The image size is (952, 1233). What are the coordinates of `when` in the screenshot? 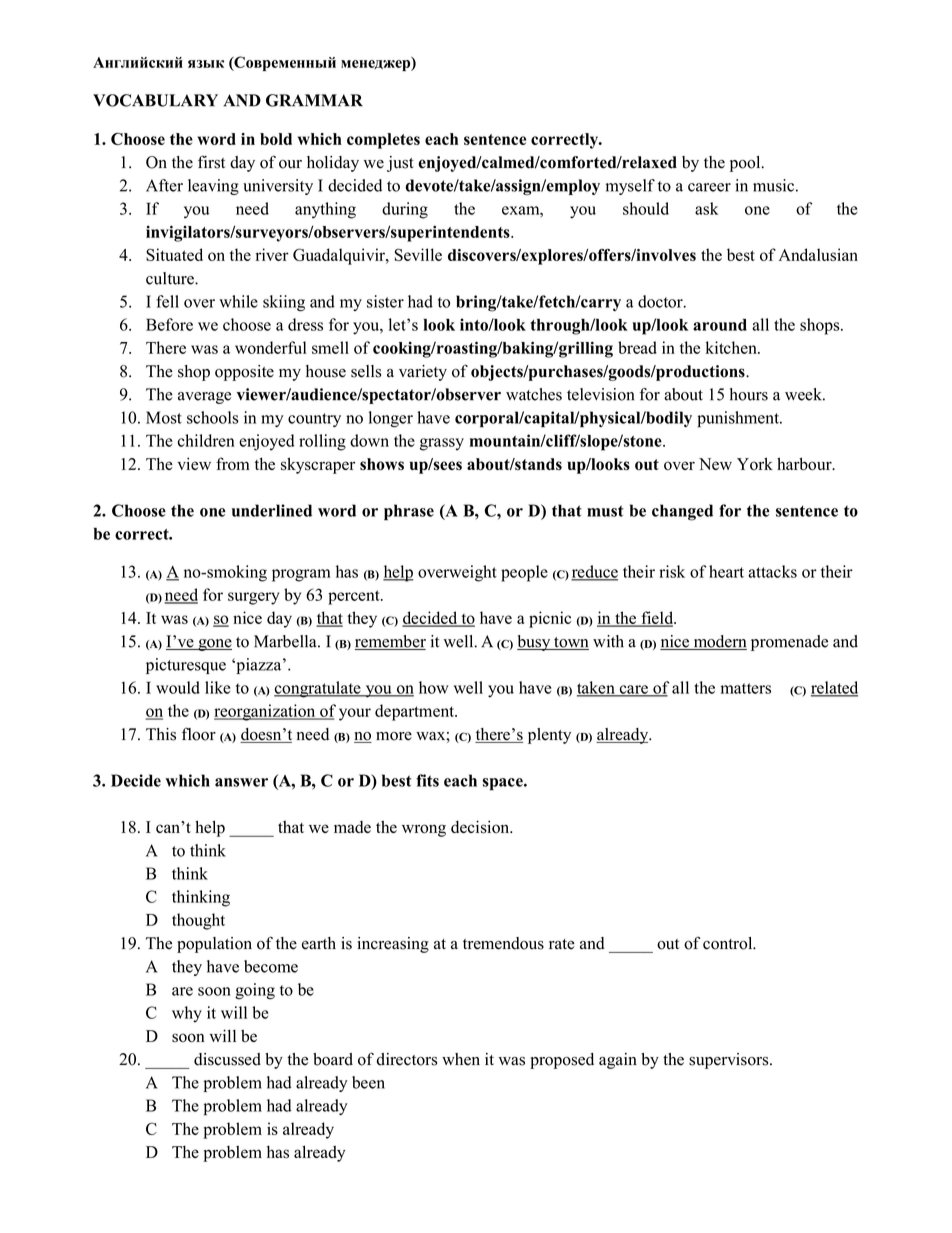 It's located at (461, 1059).
